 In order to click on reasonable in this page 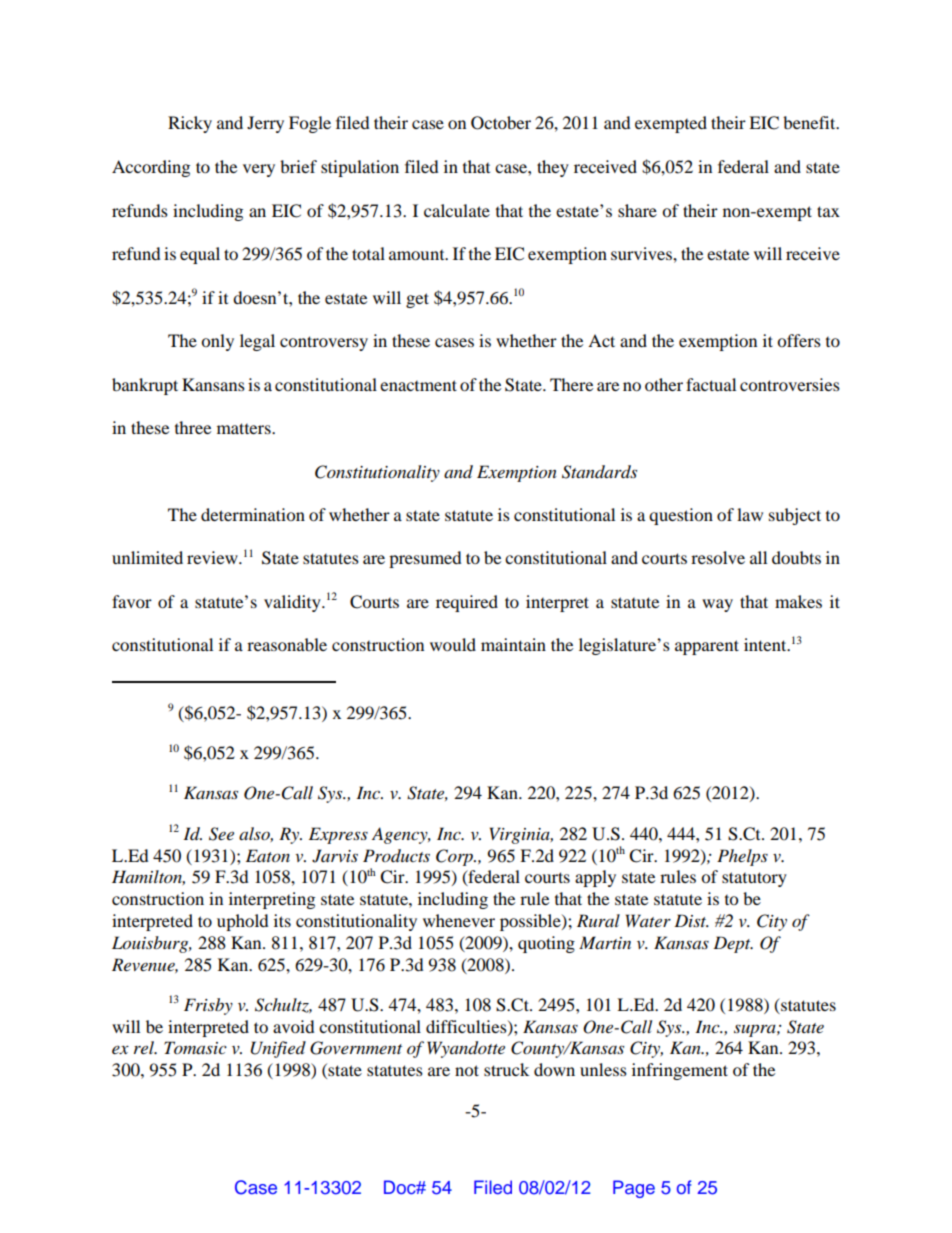, I will do `click(287, 644)`.
